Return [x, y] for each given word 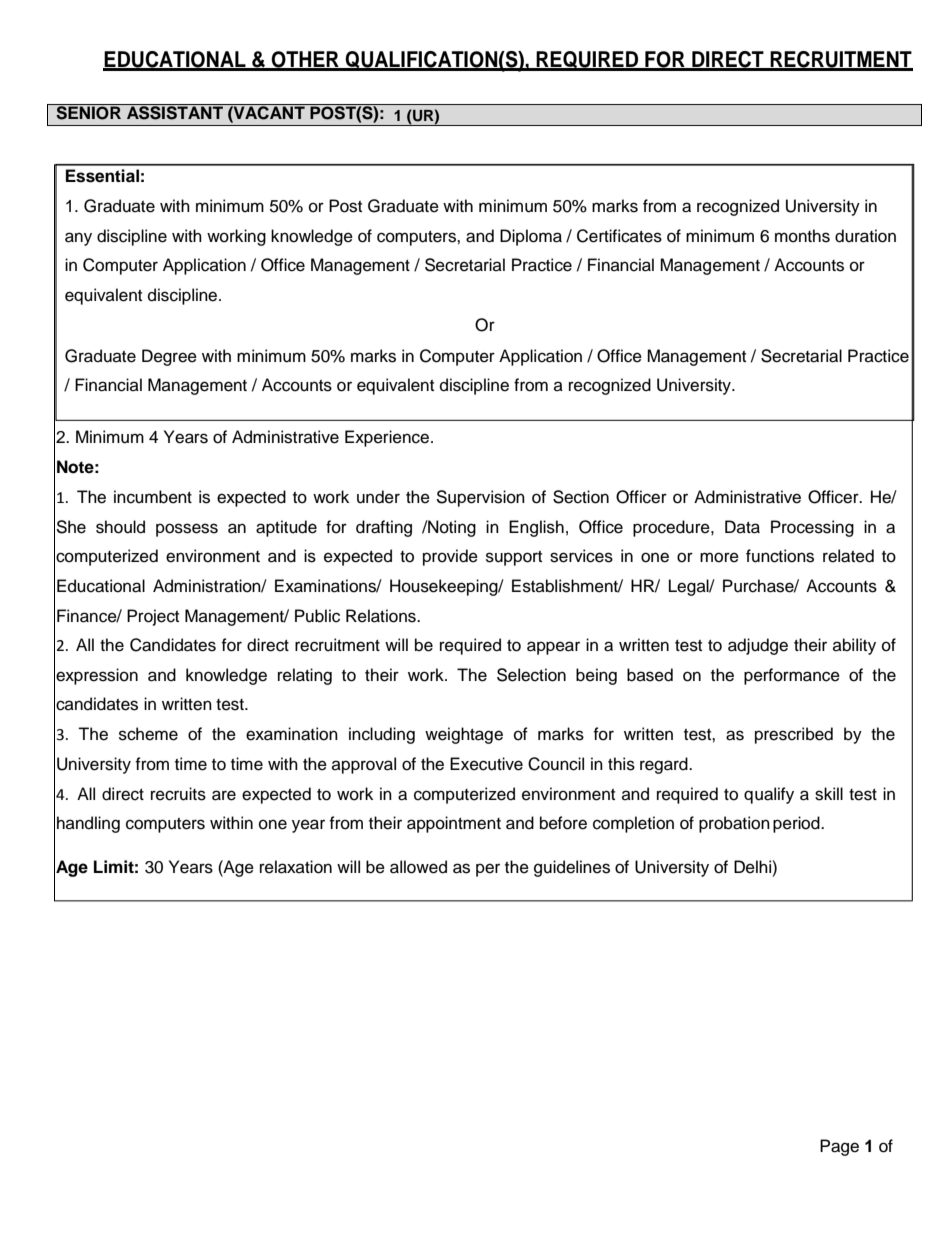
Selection [531, 675]
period [797, 824]
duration [865, 236]
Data [742, 527]
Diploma [531, 237]
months [802, 236]
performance [792, 676]
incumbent [153, 497]
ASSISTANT [175, 112]
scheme [148, 734]
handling [88, 824]
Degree [169, 357]
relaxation [296, 867]
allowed [418, 867]
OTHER [305, 60]
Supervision [480, 498]
